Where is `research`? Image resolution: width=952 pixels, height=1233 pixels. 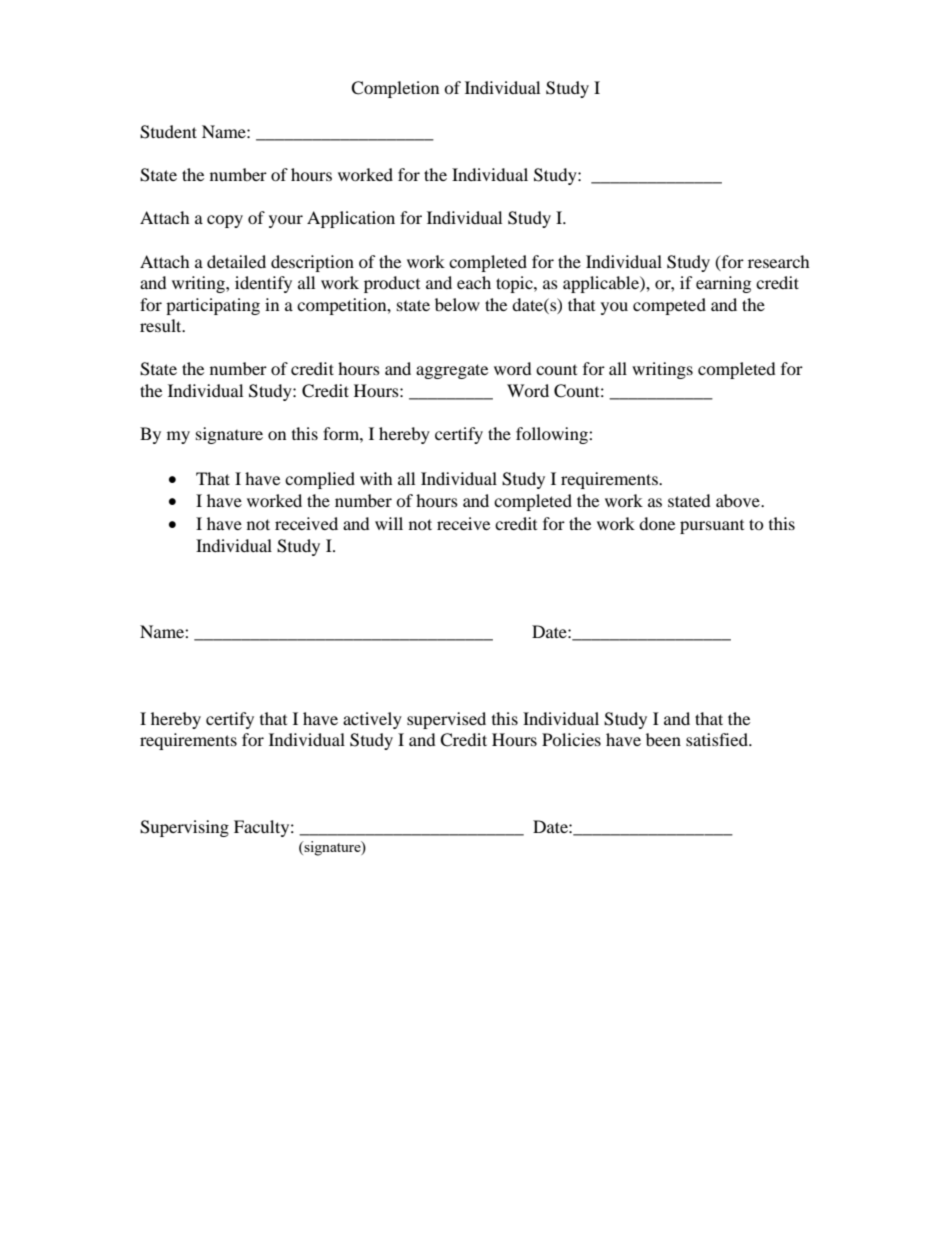 research is located at coordinates (779, 261).
